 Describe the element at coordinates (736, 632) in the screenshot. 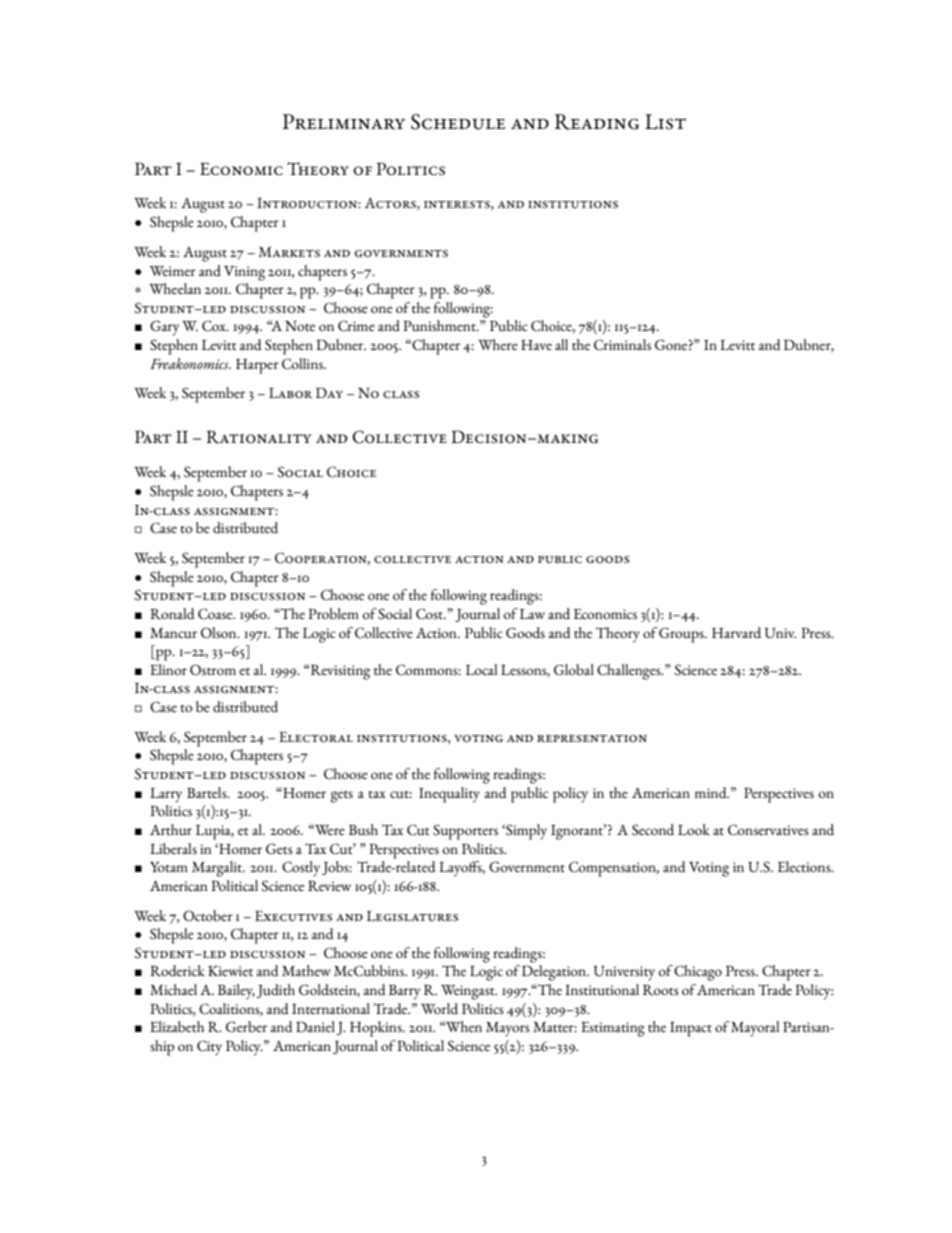

I see `Harvard` at that location.
